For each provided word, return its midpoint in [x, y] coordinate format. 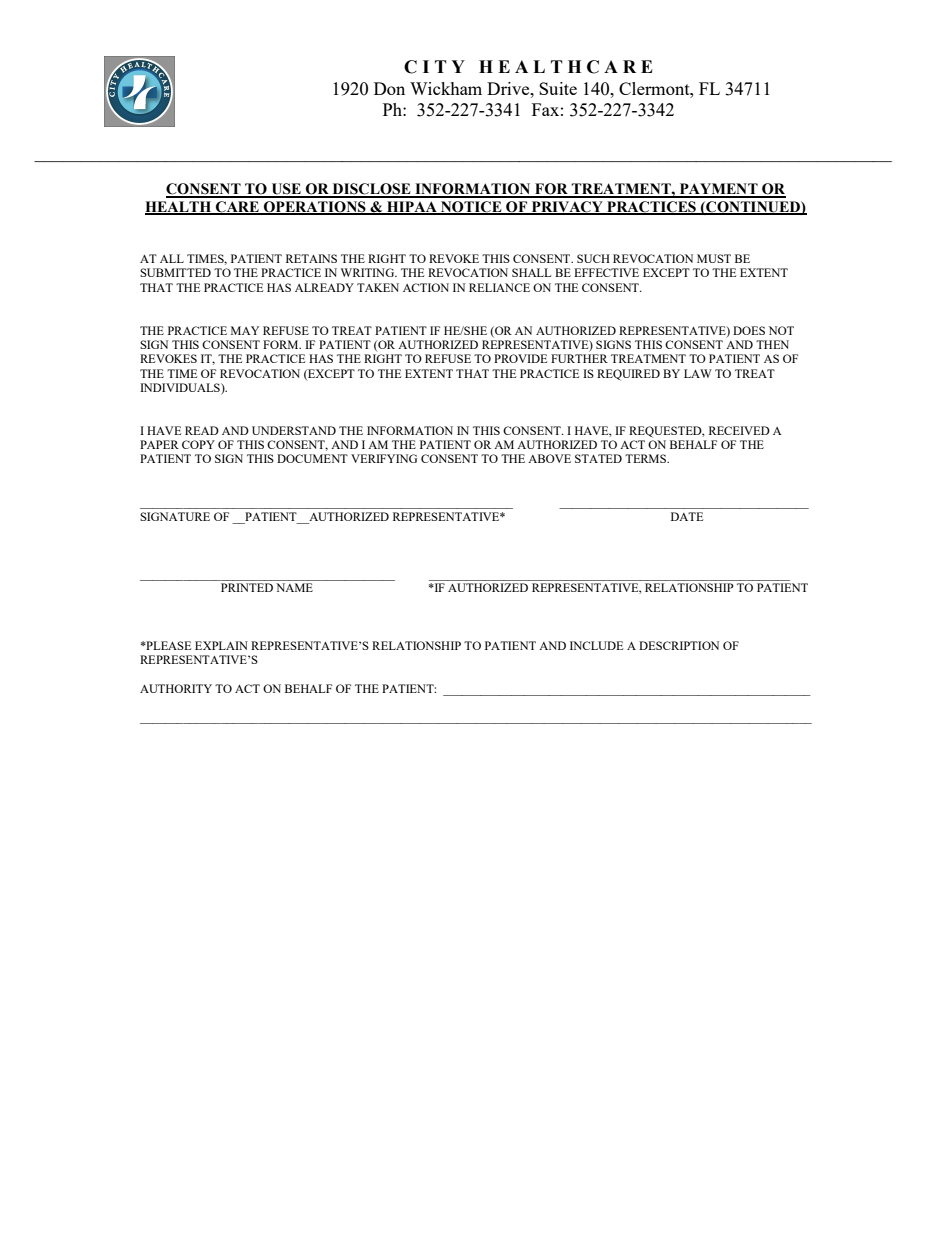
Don [389, 88]
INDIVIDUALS [181, 389]
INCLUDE [596, 645]
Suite [558, 88]
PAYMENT [718, 190]
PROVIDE [520, 358]
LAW [698, 373]
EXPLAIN [221, 645]
